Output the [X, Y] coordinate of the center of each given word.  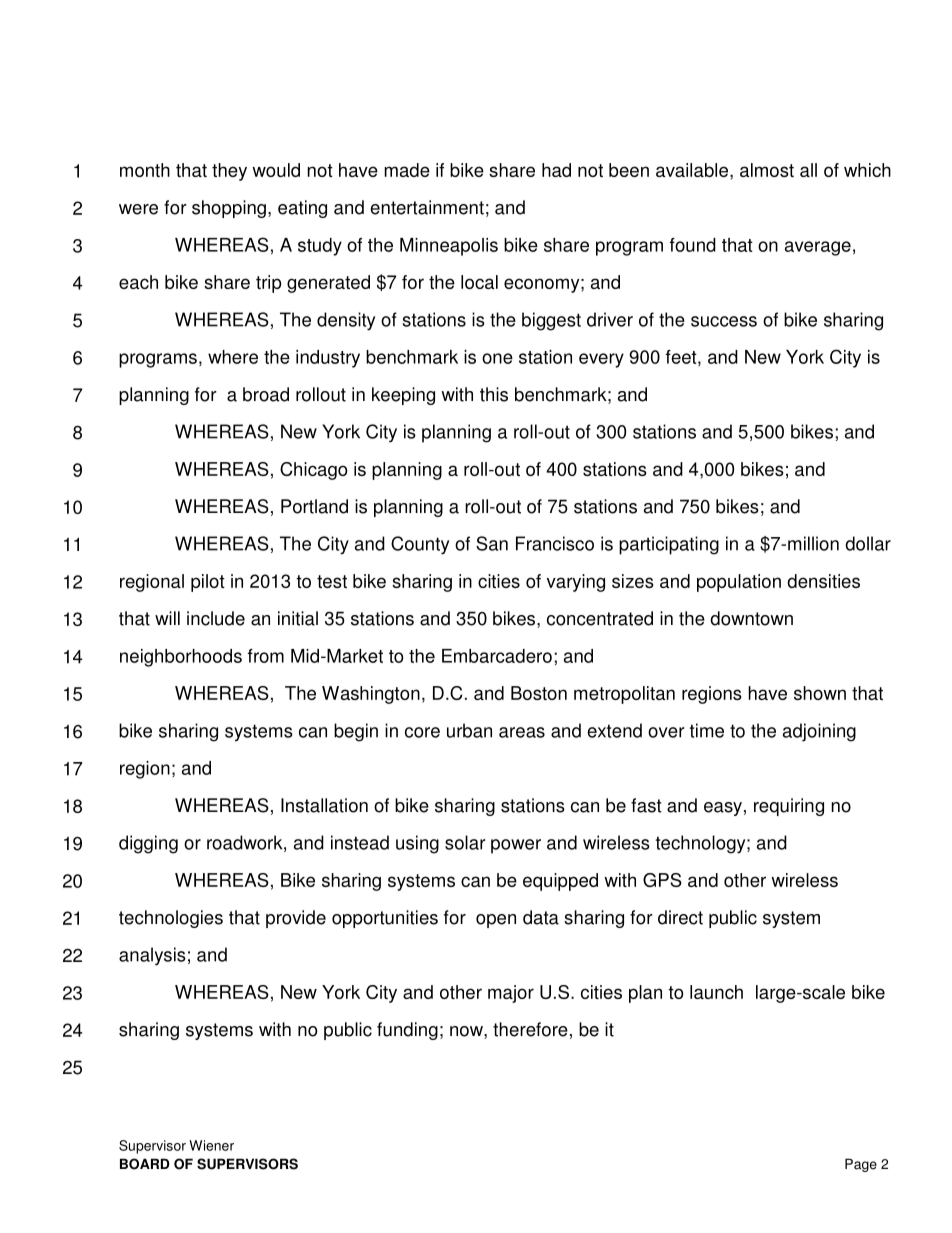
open [496, 921]
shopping [229, 209]
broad [266, 394]
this [494, 394]
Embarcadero [497, 656]
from [266, 656]
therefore [530, 1029]
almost [767, 170]
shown [820, 693]
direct [680, 917]
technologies [171, 919]
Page [861, 1165]
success [724, 321]
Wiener [211, 1145]
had [556, 170]
